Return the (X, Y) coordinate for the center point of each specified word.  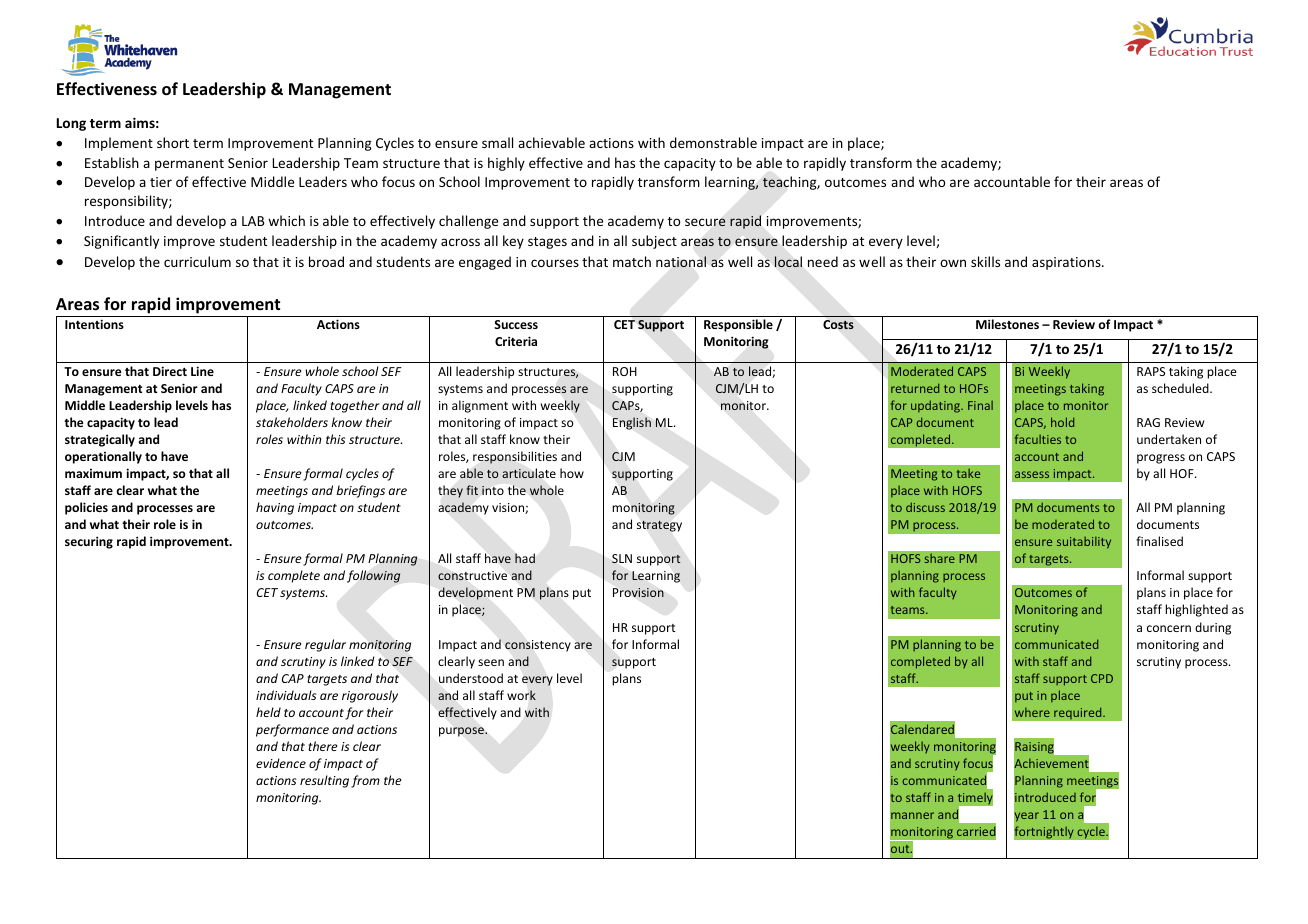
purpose (462, 732)
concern (1169, 628)
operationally (103, 457)
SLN (622, 559)
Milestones (1007, 324)
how (572, 473)
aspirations (1067, 263)
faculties (1038, 439)
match (632, 261)
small (497, 142)
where (1032, 712)
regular (325, 645)
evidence (281, 763)
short (173, 142)
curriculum (197, 261)
